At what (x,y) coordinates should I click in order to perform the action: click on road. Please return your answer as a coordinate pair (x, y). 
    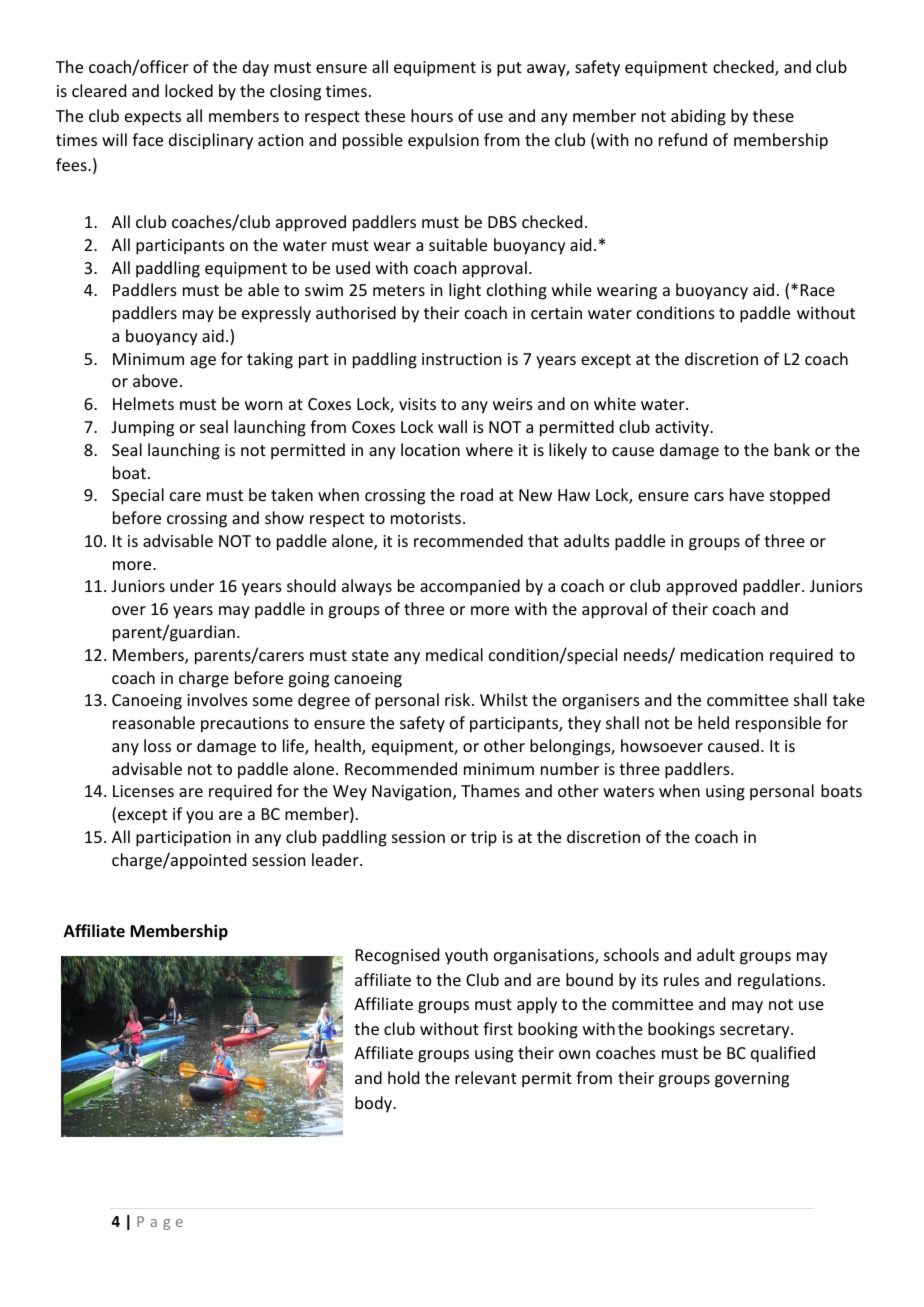
    Looking at the image, I should click on (477, 494).
